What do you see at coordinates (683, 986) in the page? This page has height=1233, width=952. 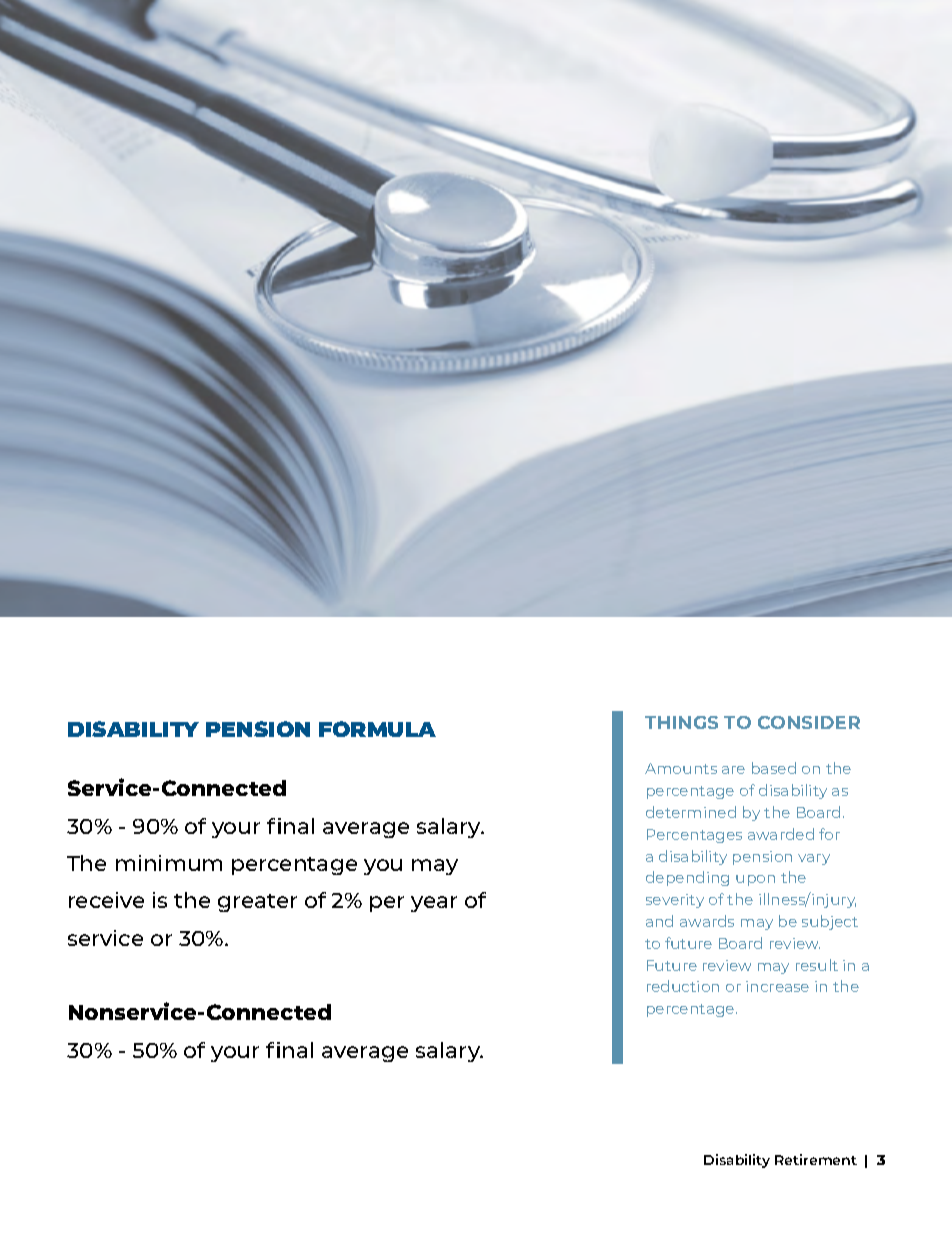 I see `reduction` at bounding box center [683, 986].
